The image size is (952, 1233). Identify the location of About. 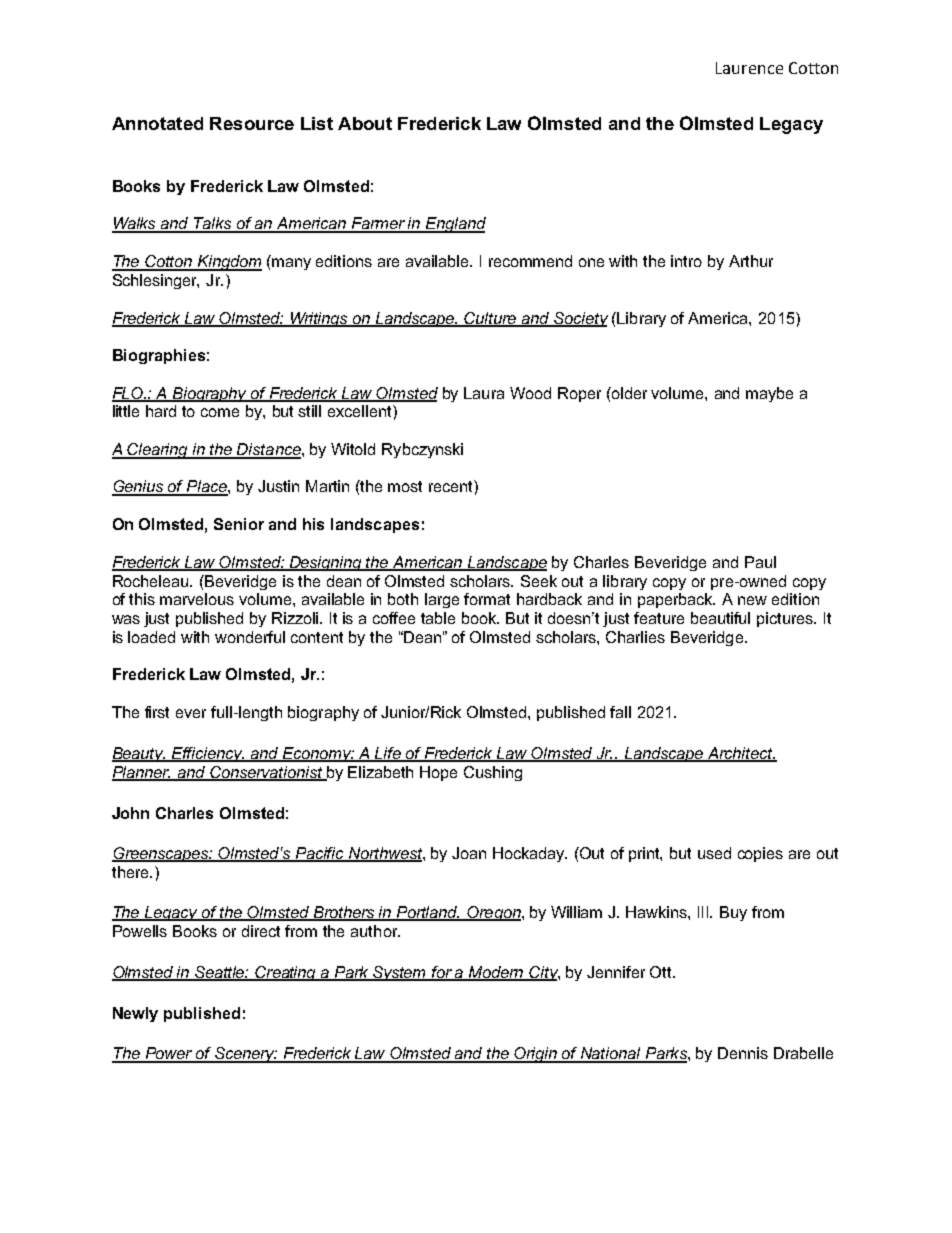
(365, 123).
